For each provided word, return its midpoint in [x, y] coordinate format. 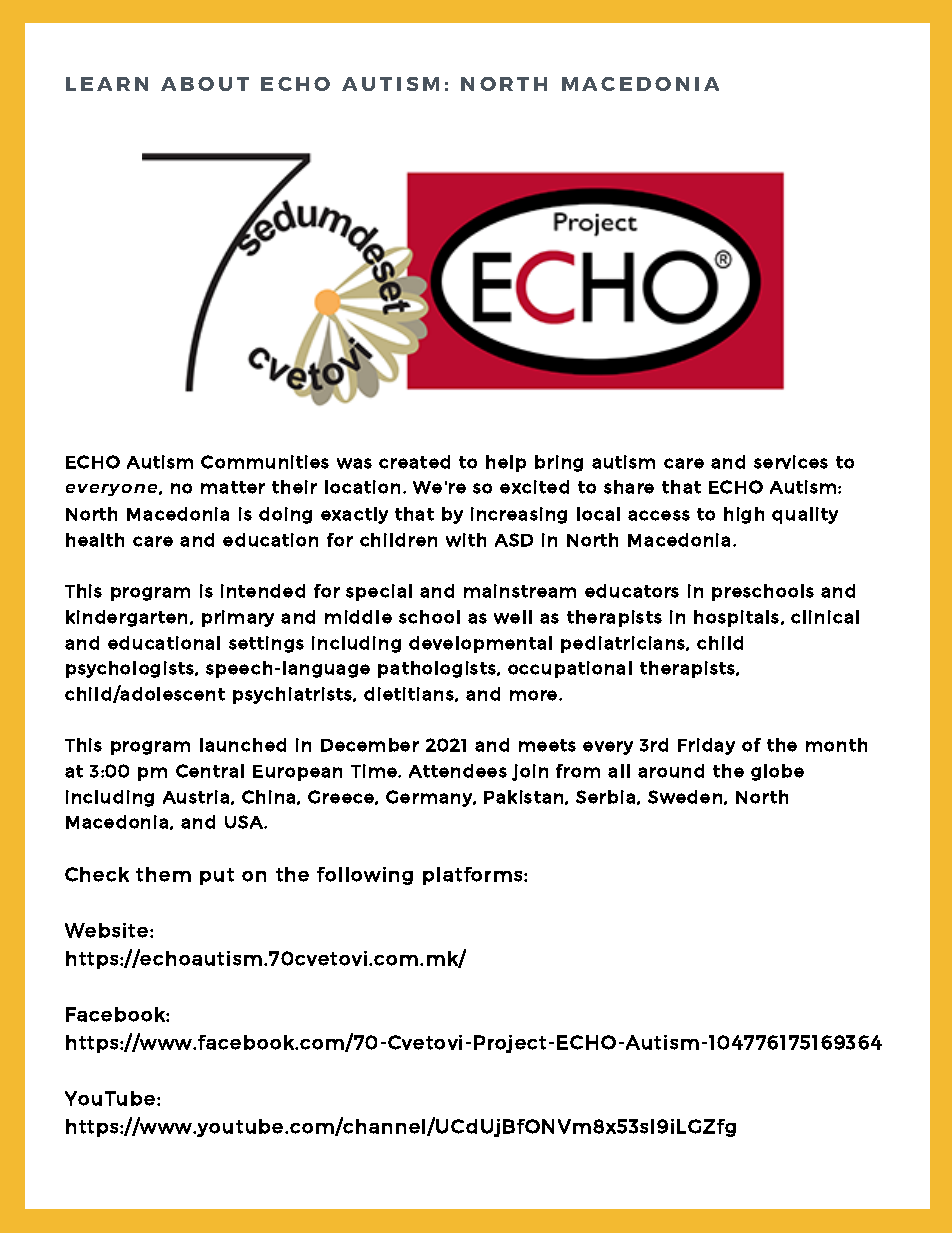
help [506, 463]
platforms [474, 876]
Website [106, 930]
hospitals [738, 618]
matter [233, 487]
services [791, 462]
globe [777, 772]
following [365, 876]
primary [238, 618]
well [513, 617]
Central [210, 771]
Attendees [458, 771]
